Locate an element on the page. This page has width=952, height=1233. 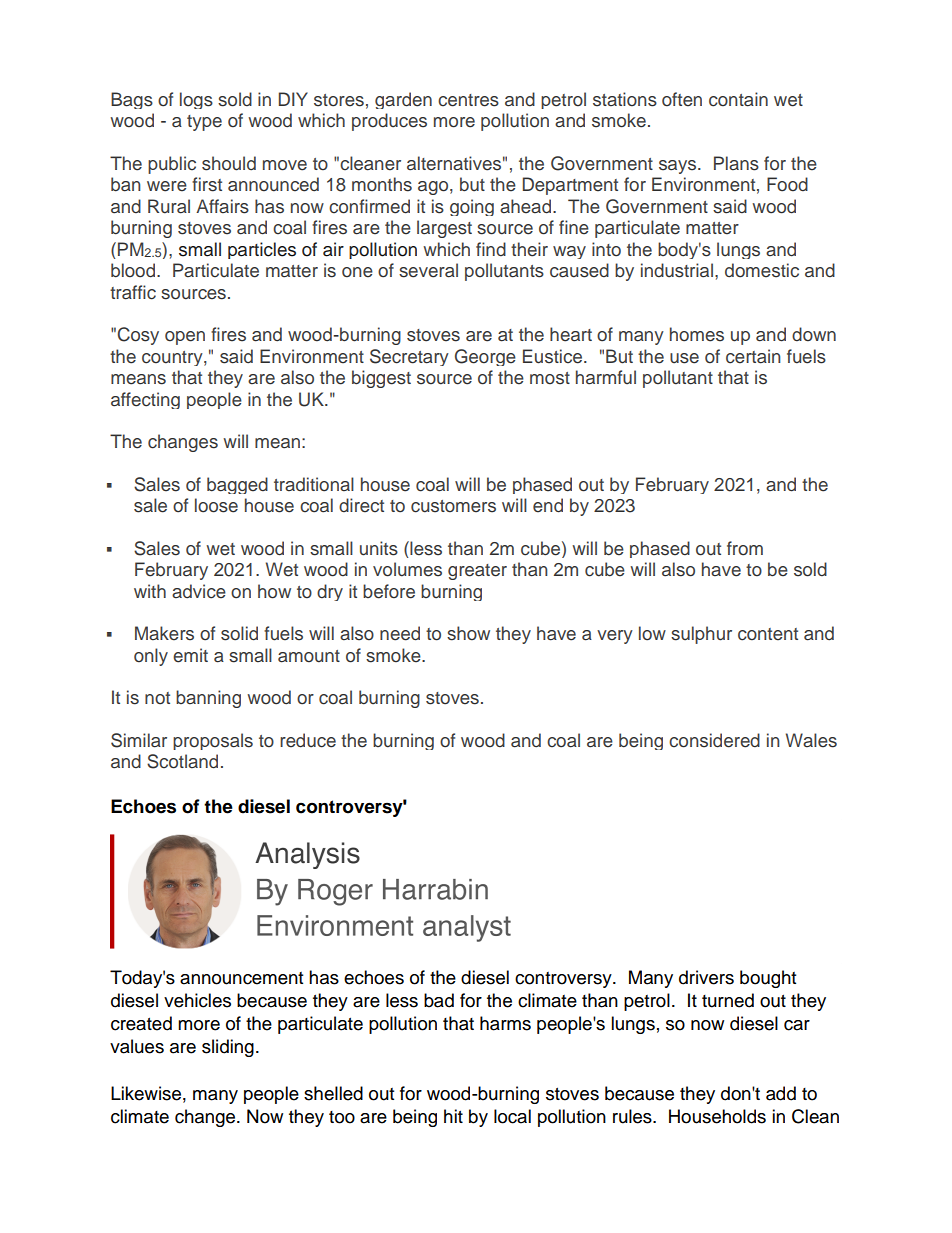
Scotland is located at coordinates (182, 761).
